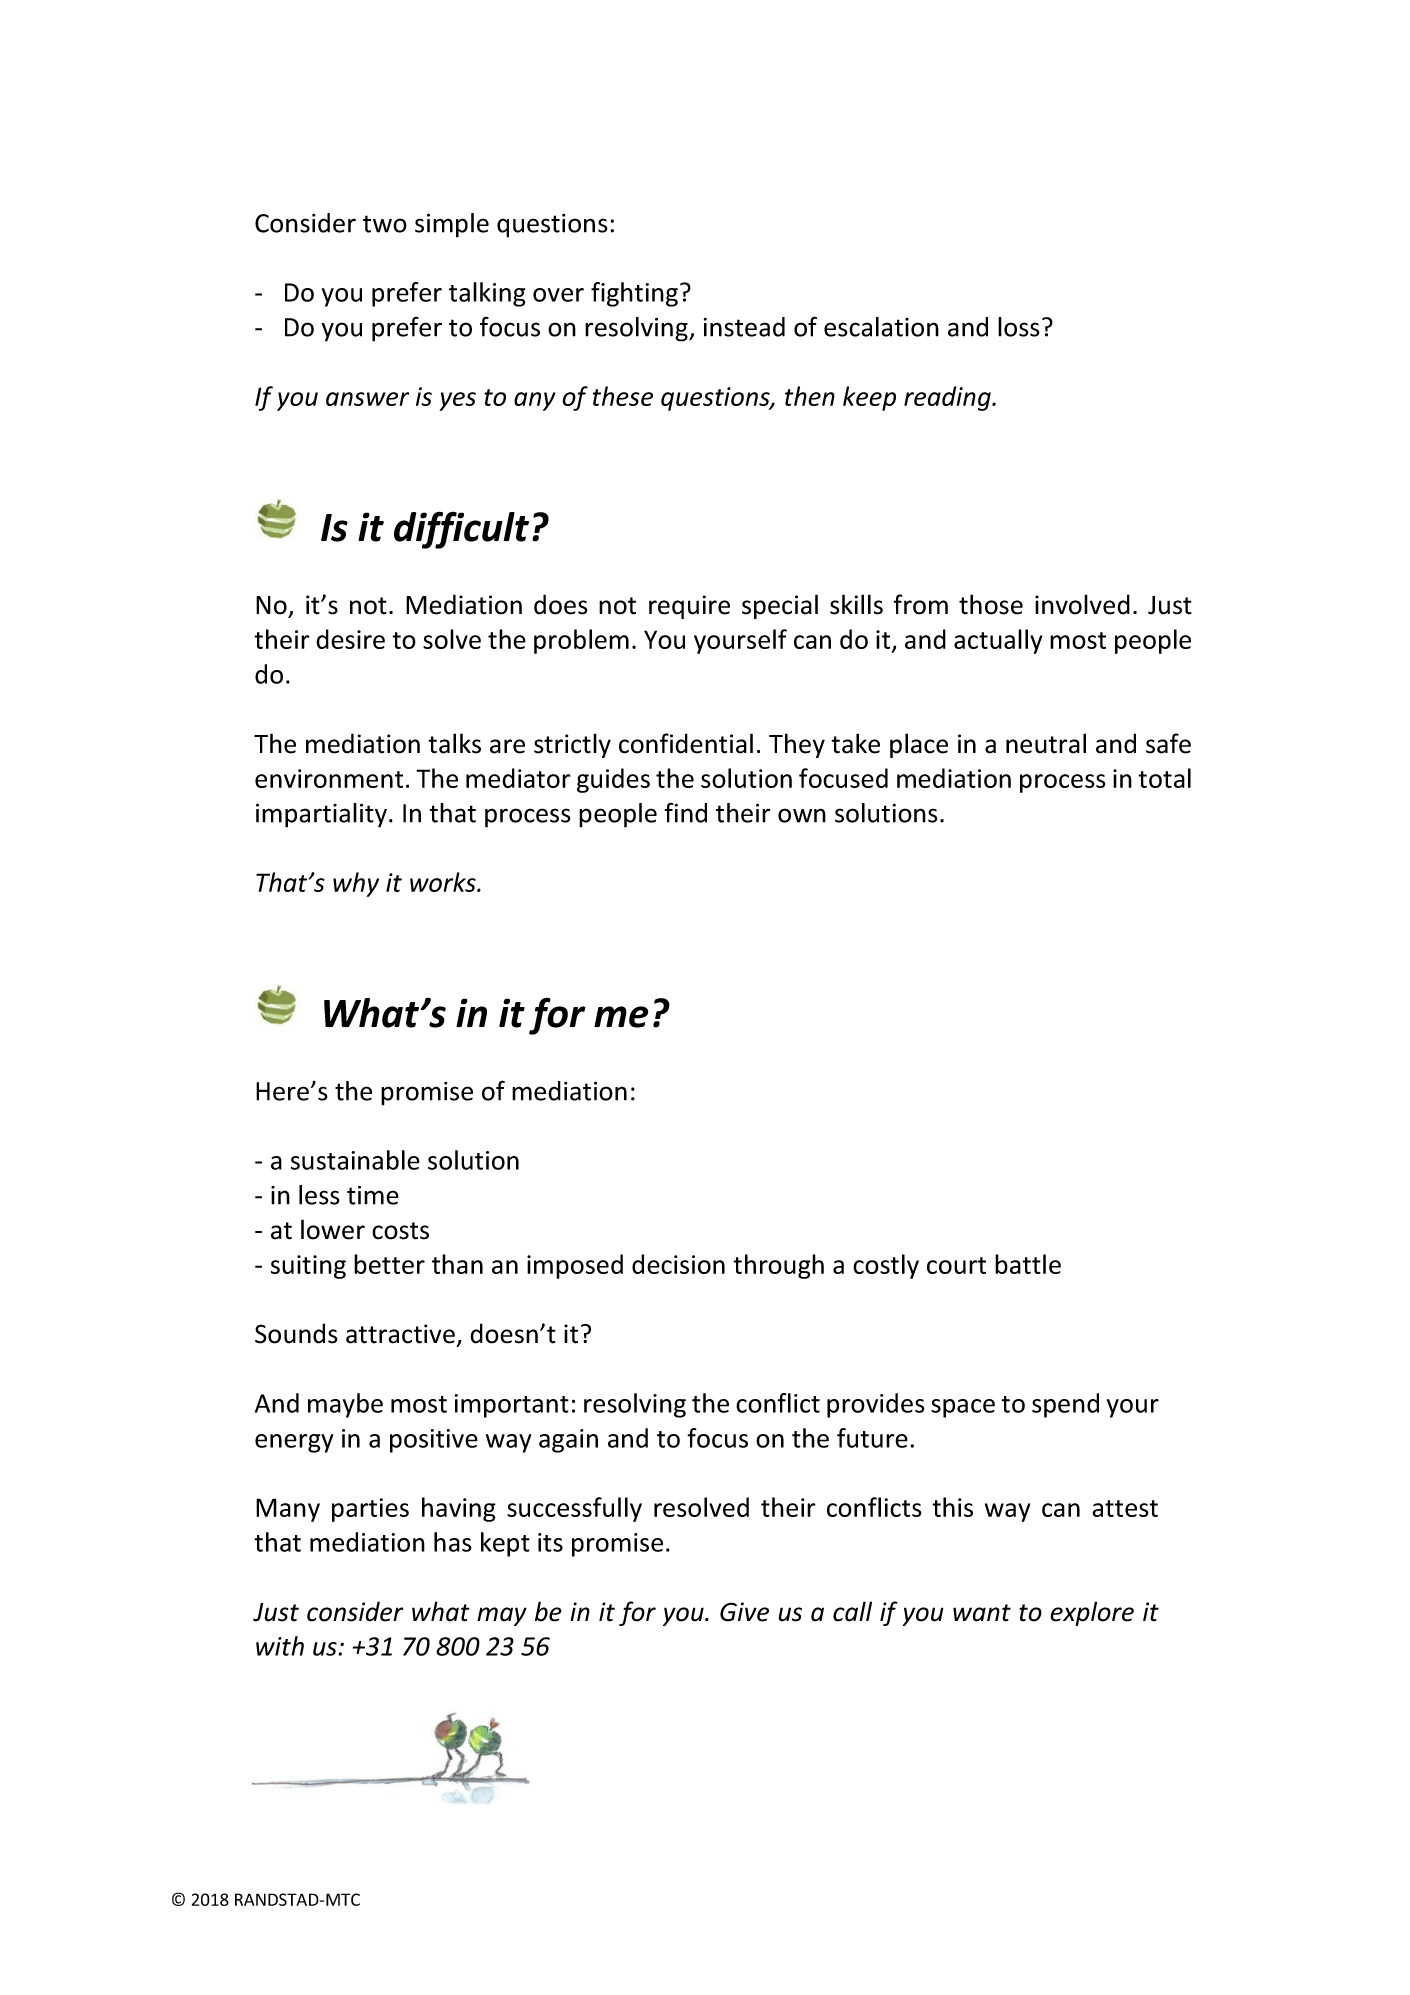 The width and height of the screenshot is (1410, 1995). Describe the element at coordinates (453, 1542) in the screenshot. I see `has` at that location.
